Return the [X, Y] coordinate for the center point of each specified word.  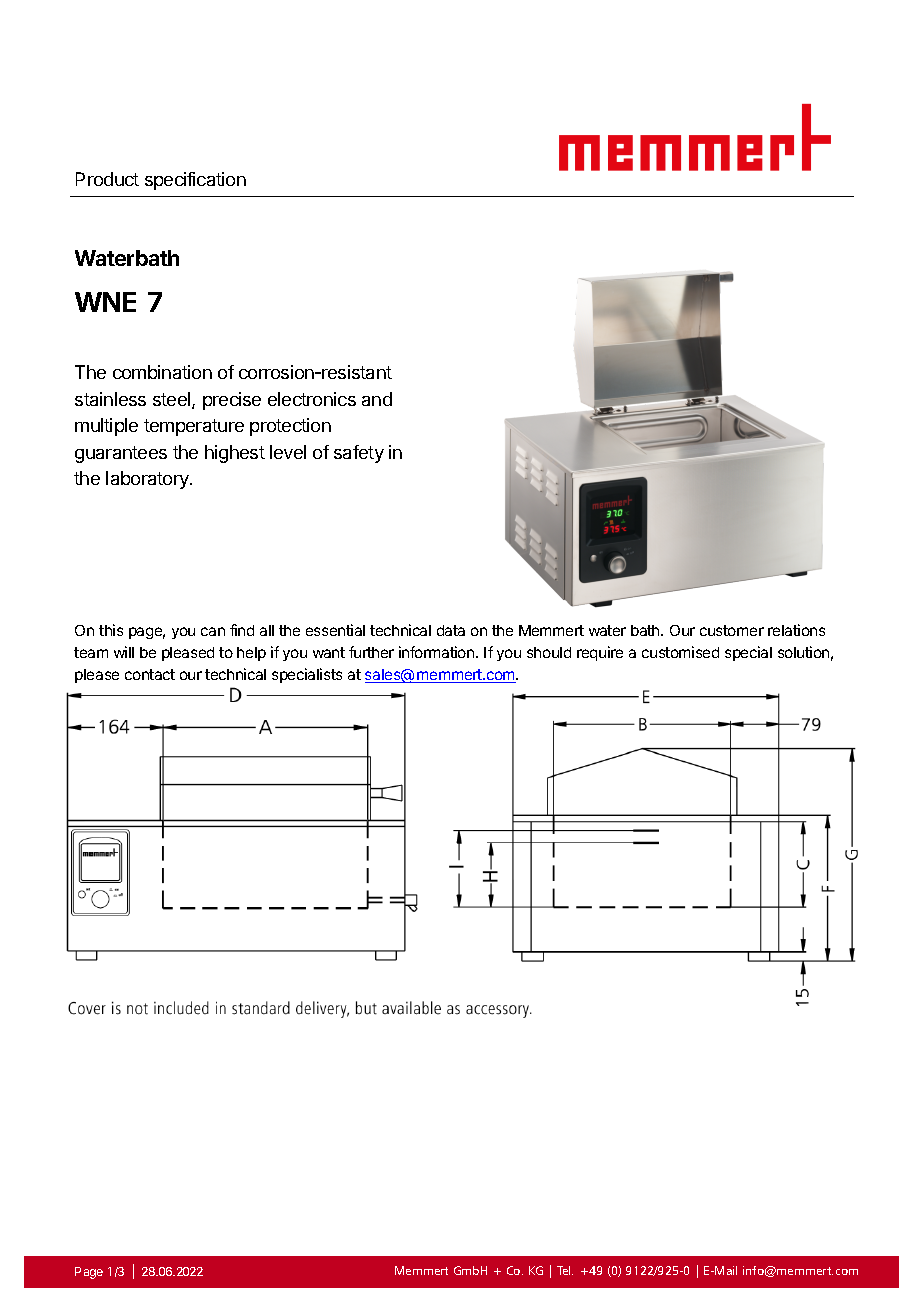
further [371, 652]
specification [195, 181]
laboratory [148, 480]
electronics [312, 399]
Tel [565, 1270]
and [377, 399]
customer [732, 630]
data [451, 630]
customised [680, 652]
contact [150, 674]
